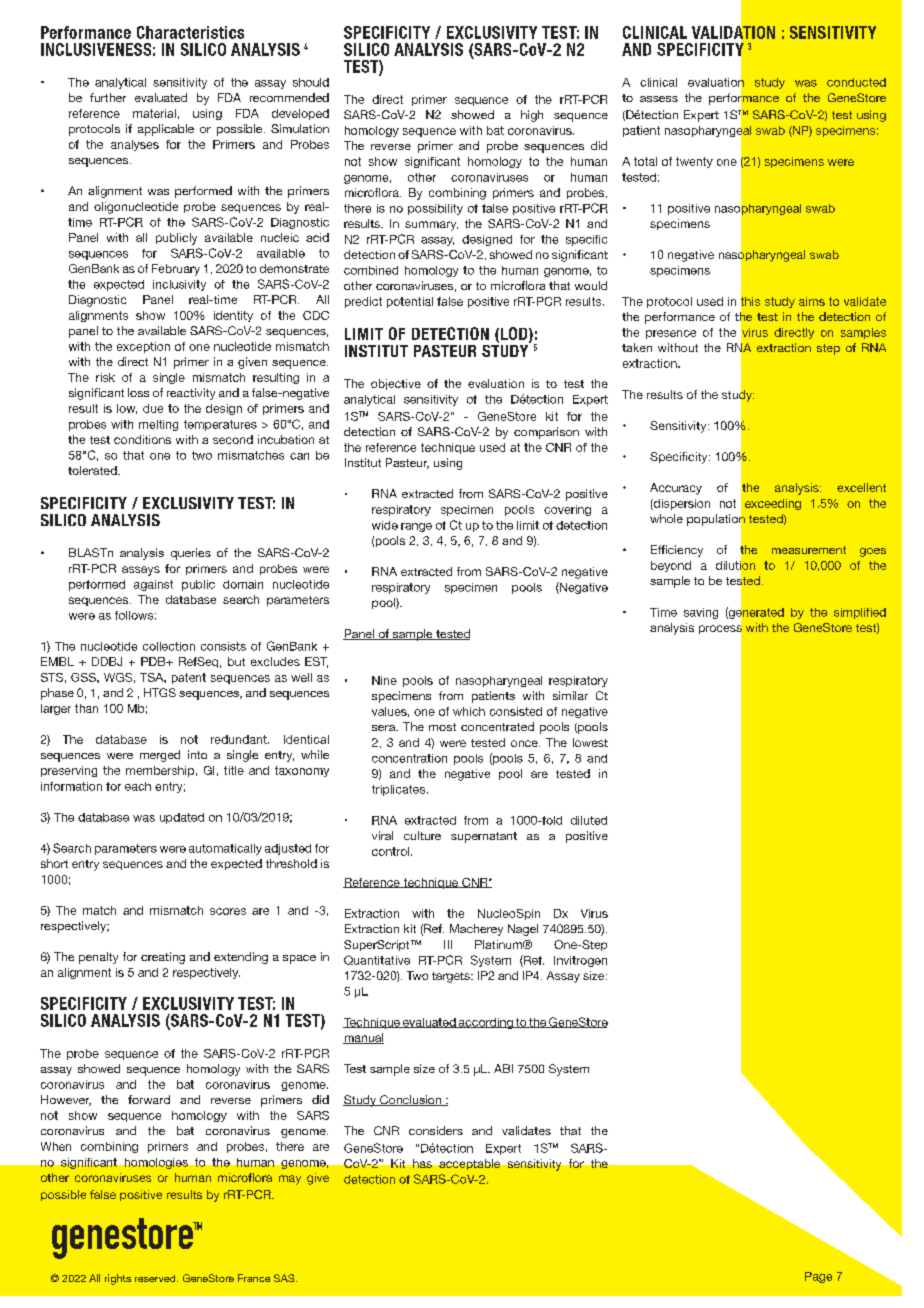 Image resolution: width=924 pixels, height=1308 pixels. What do you see at coordinates (484, 837) in the document?
I see `supernatant` at bounding box center [484, 837].
